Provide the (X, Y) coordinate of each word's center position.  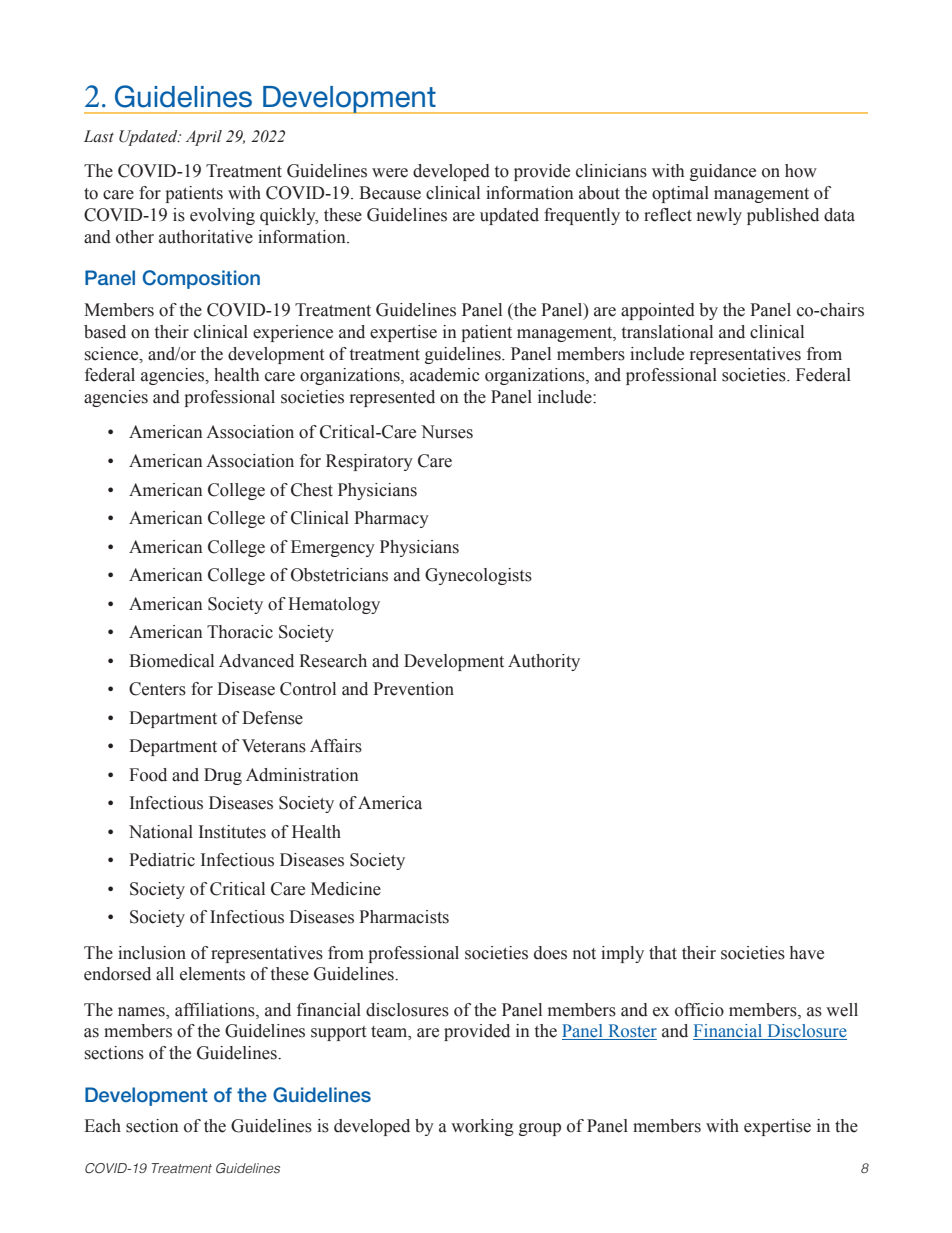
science (113, 354)
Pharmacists (404, 917)
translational (667, 332)
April (204, 138)
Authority (544, 662)
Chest (312, 490)
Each (102, 1126)
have (807, 953)
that (663, 953)
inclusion (152, 953)
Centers (157, 689)
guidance (723, 172)
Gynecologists (478, 576)
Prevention (413, 689)
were (390, 173)
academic (445, 375)
